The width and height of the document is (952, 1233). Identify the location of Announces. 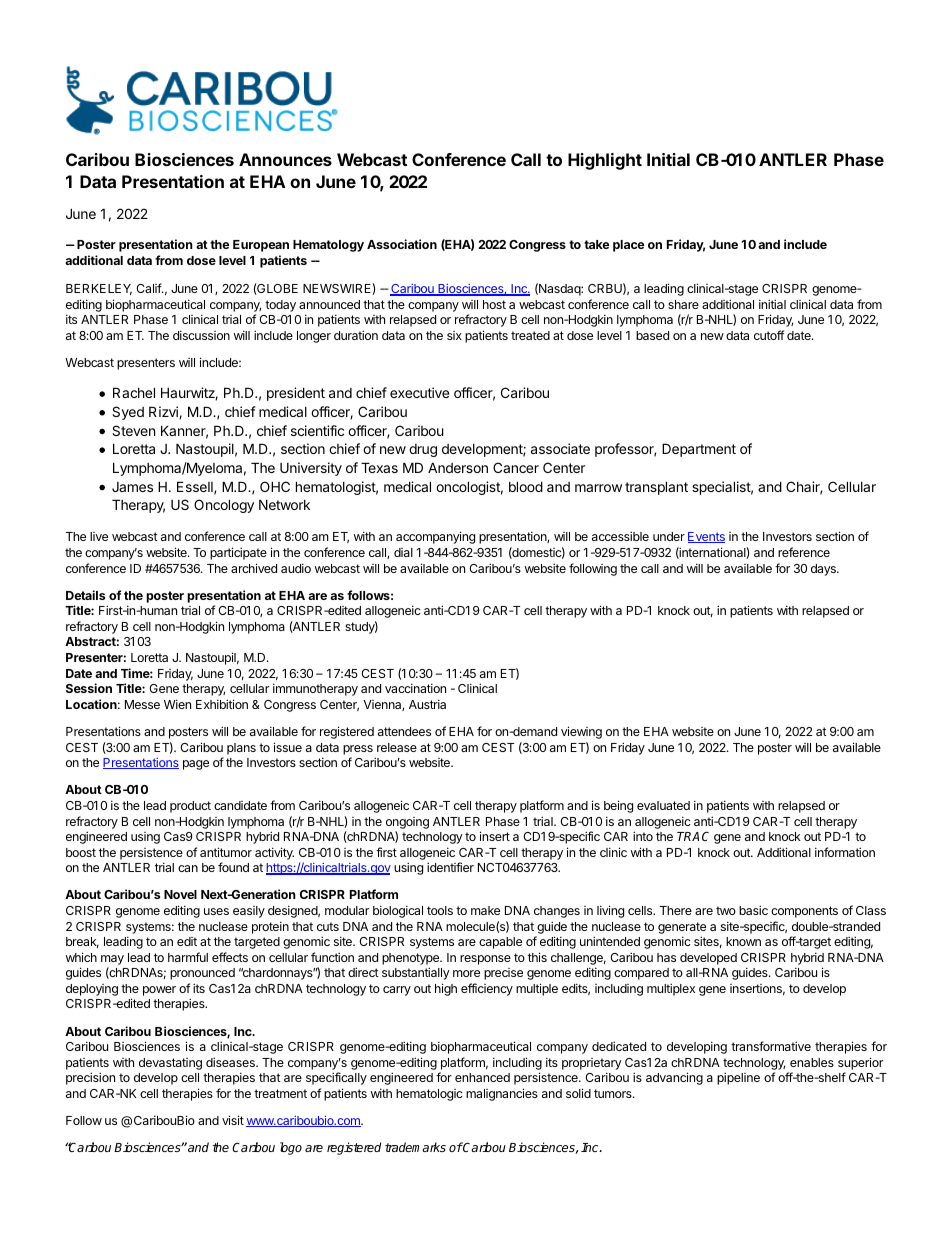
(285, 159).
